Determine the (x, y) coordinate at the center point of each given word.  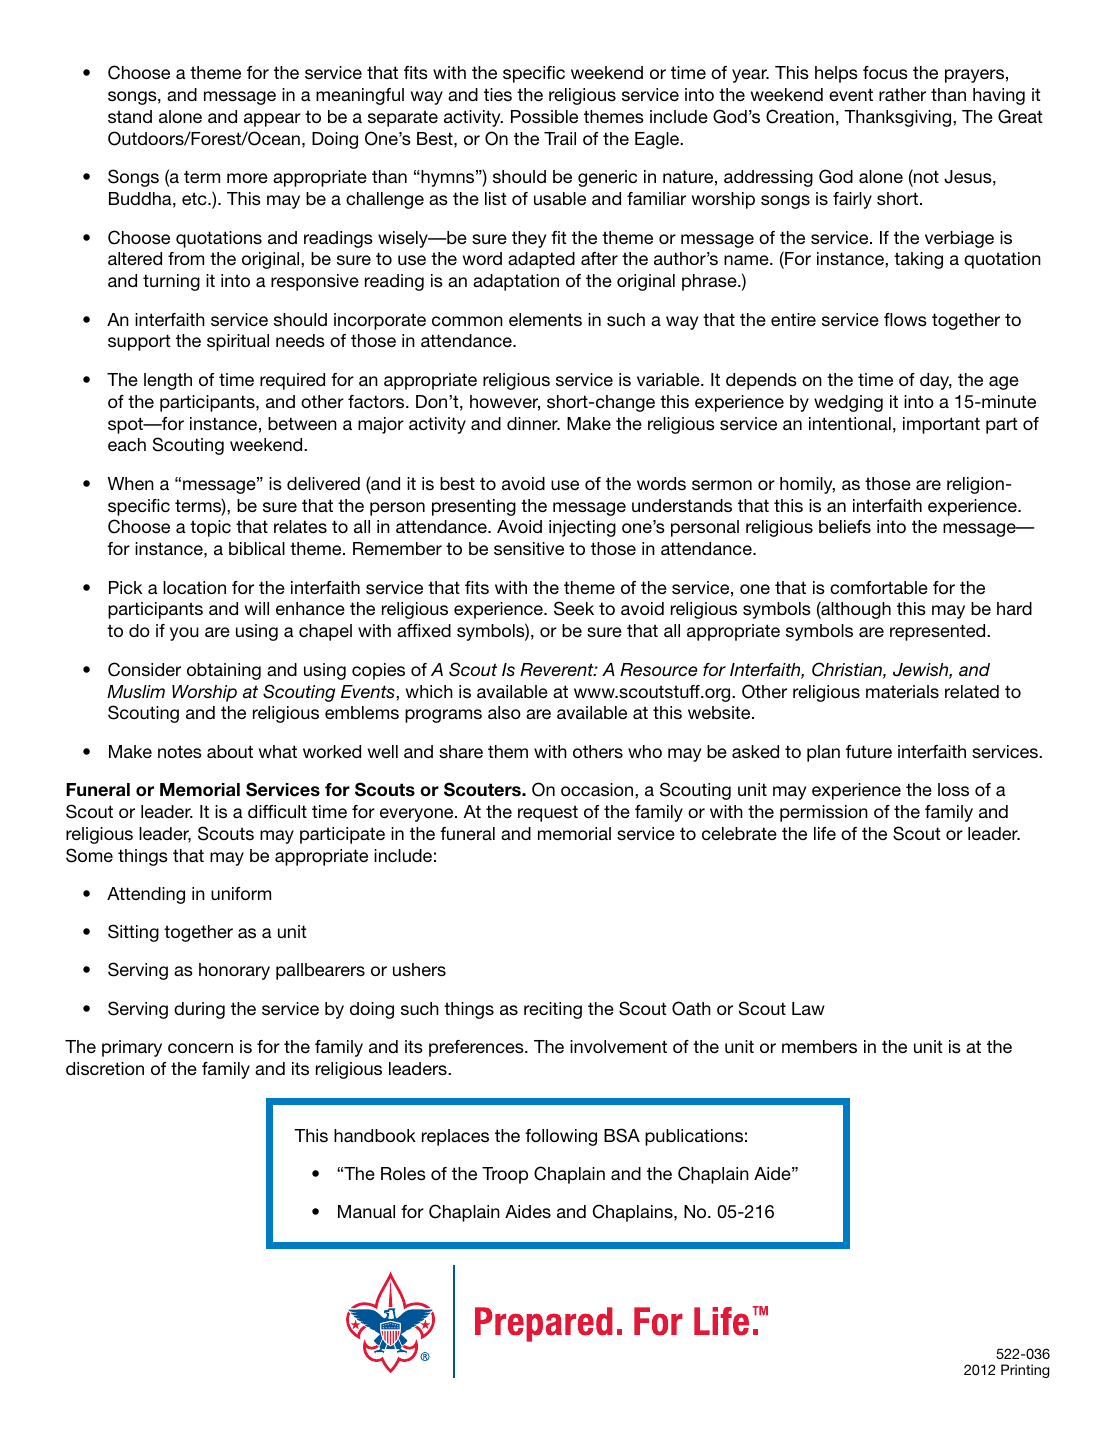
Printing (1025, 1371)
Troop (505, 1175)
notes (180, 751)
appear (272, 120)
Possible (544, 116)
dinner (533, 423)
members (819, 1046)
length (168, 381)
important (941, 425)
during (199, 1010)
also (504, 712)
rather (902, 94)
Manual (366, 1211)
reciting (553, 1010)
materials (902, 692)
